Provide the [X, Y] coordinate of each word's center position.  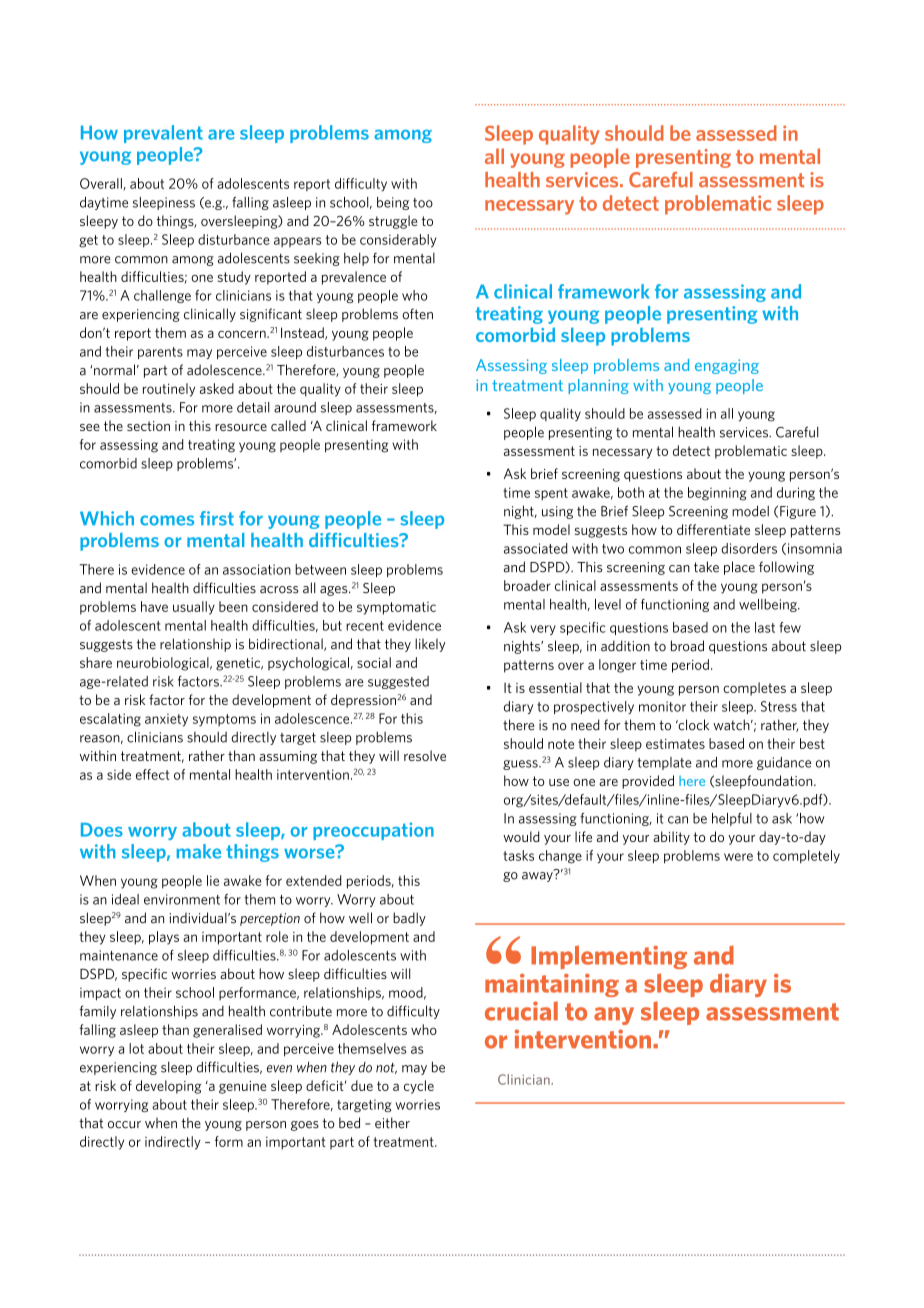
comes [167, 520]
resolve [425, 755]
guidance [784, 763]
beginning [717, 494]
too [423, 203]
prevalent [163, 134]
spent [551, 494]
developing [169, 1087]
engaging [727, 366]
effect [153, 774]
